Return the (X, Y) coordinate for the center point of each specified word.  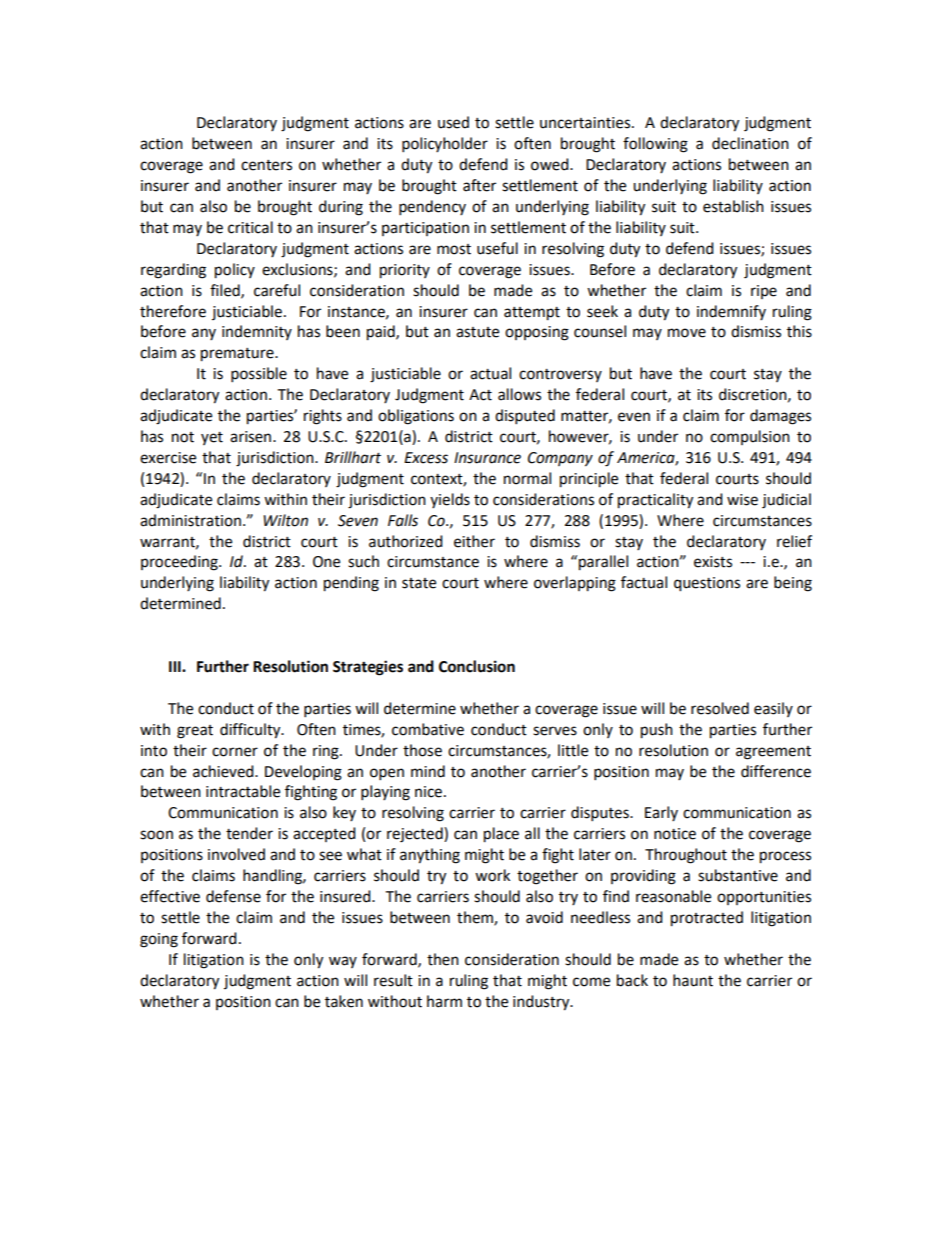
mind (428, 771)
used (453, 122)
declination (750, 143)
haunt (693, 980)
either (474, 541)
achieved (224, 771)
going (159, 940)
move (687, 333)
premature (238, 355)
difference (776, 771)
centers (266, 165)
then (443, 959)
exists (713, 562)
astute (477, 332)
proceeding (180, 563)
